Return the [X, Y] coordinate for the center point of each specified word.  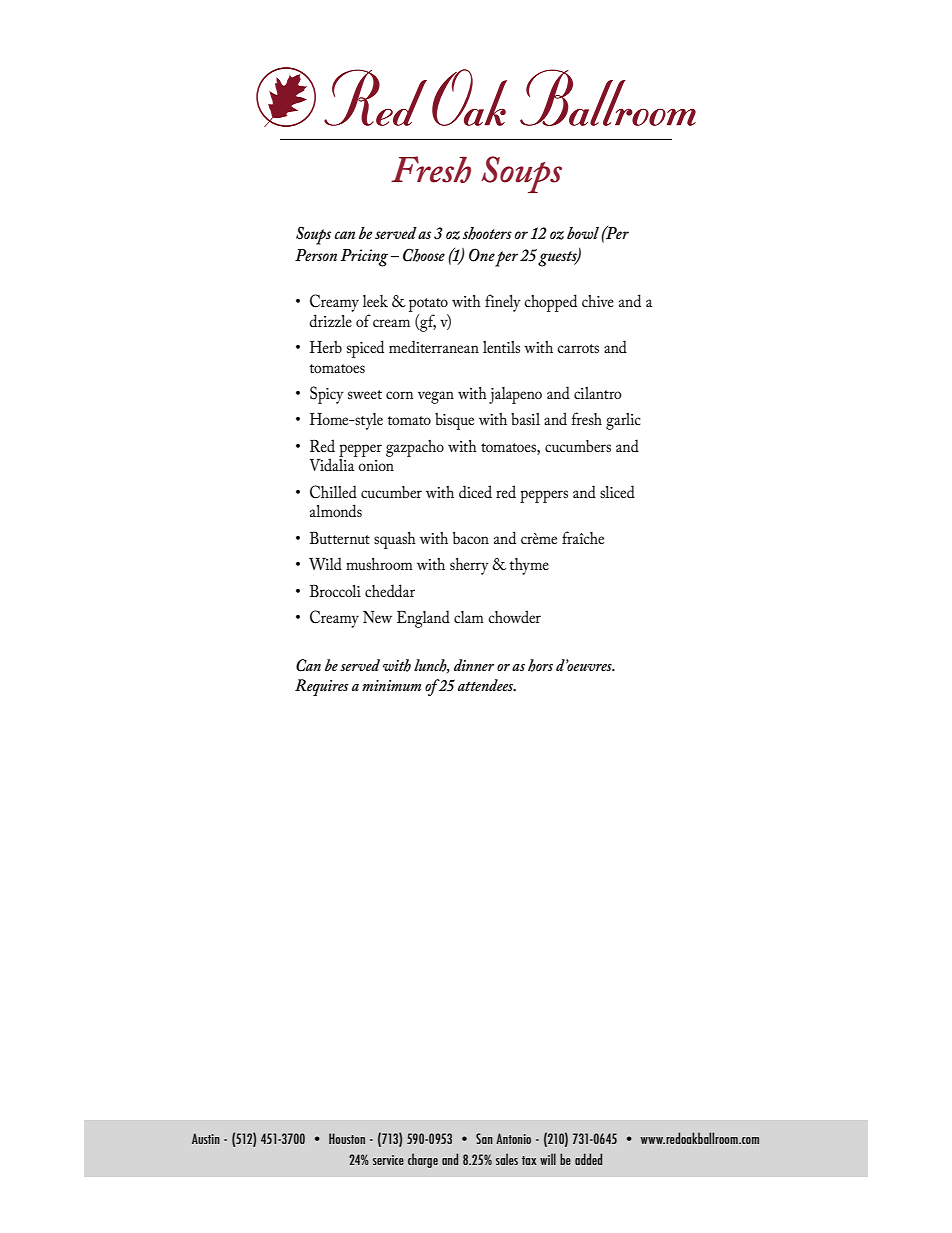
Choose [424, 255]
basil [525, 419]
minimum [391, 685]
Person [316, 255]
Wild [325, 563]
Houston [347, 1138]
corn [399, 395]
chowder [514, 616]
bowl [583, 233]
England [423, 619]
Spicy [327, 395]
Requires [321, 687]
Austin [206, 1138]
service [388, 1160]
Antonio [513, 1138]
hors [540, 665]
